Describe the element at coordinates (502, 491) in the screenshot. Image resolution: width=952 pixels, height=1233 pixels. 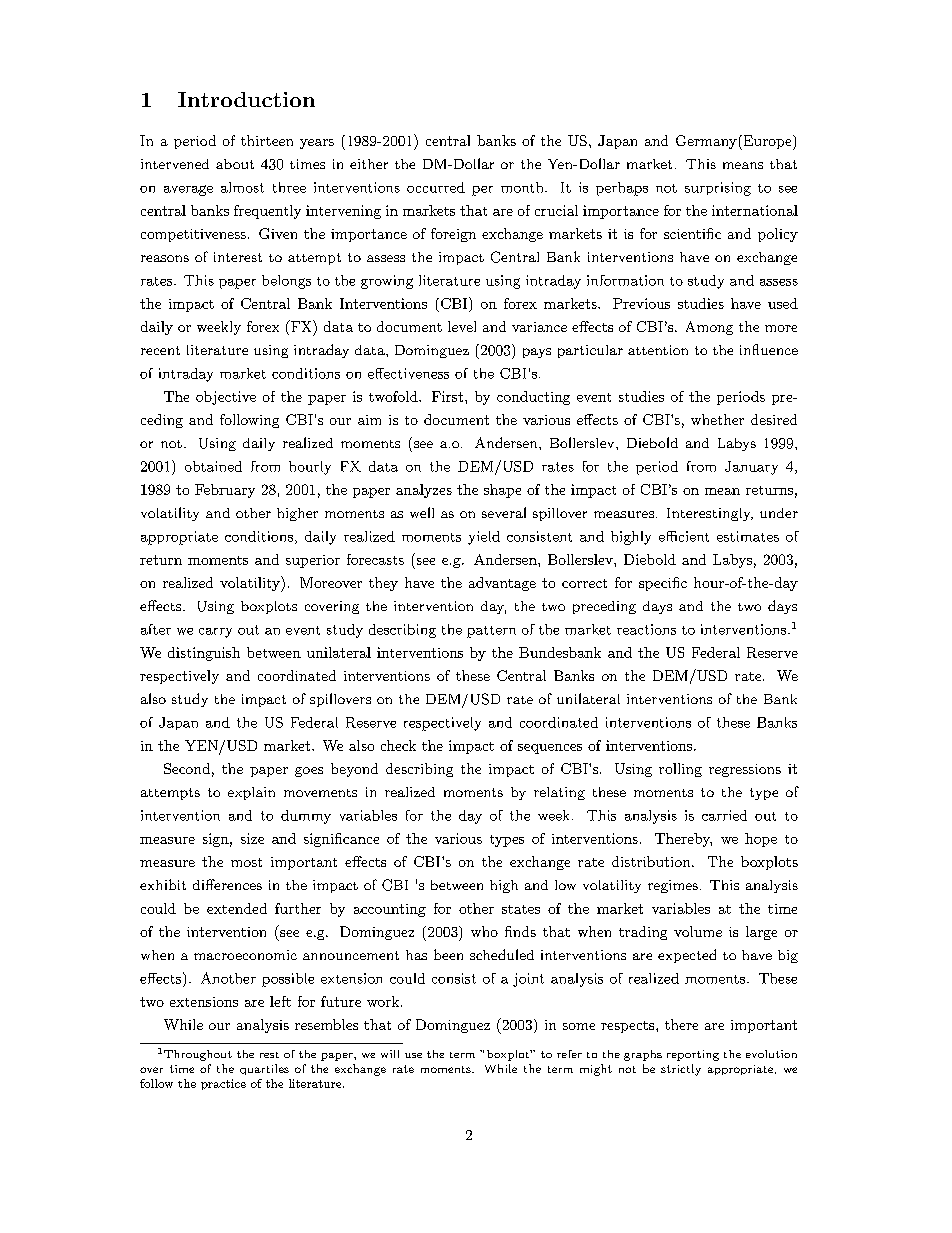
I see `shape` at that location.
